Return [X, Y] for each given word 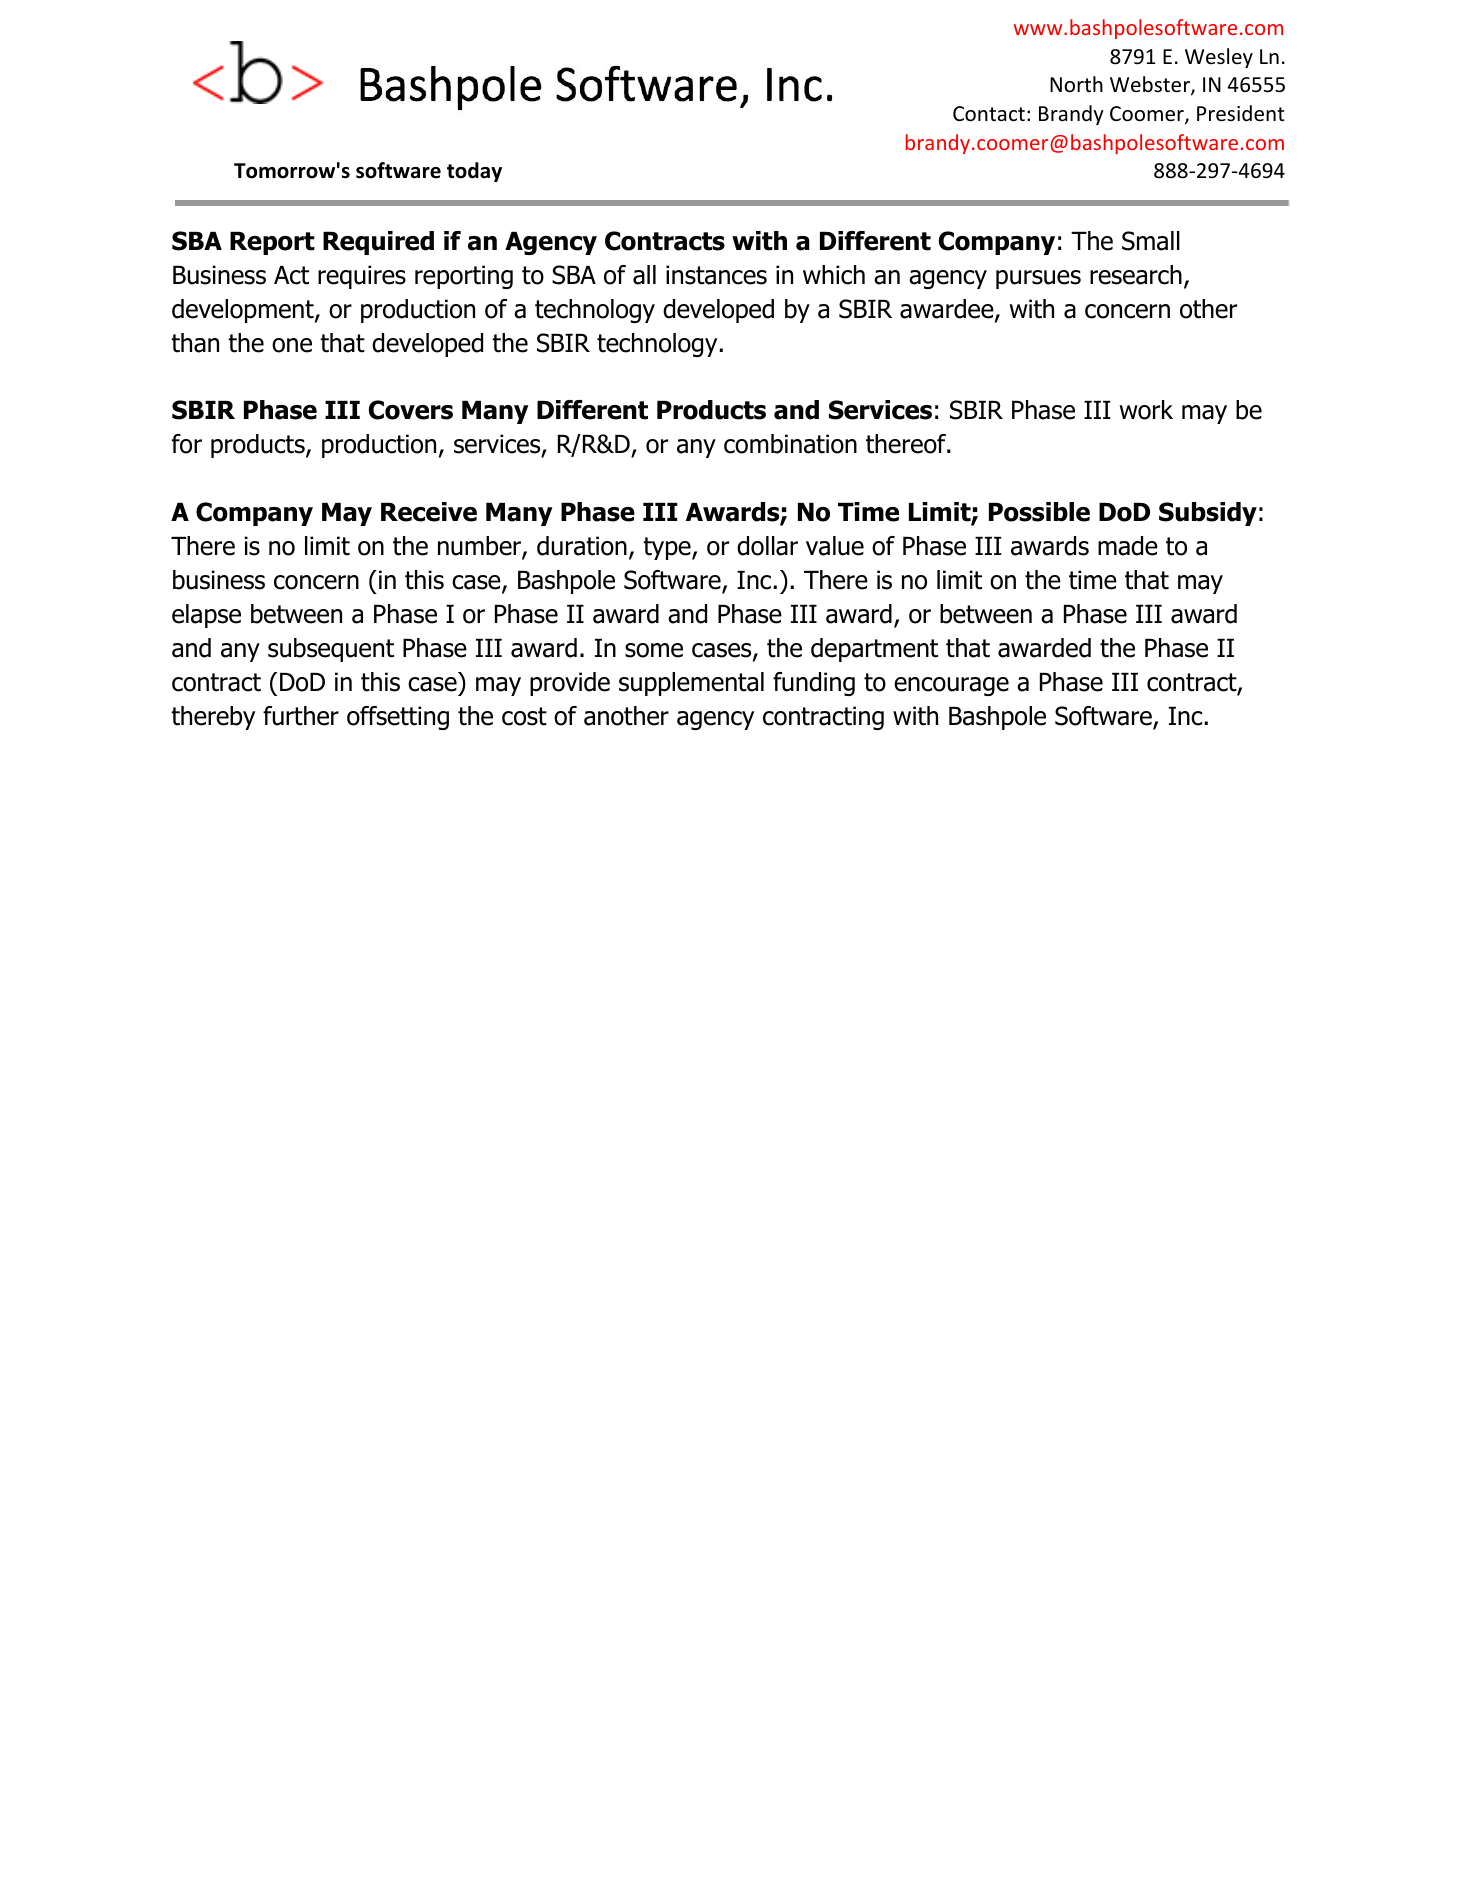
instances [716, 275]
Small [1151, 241]
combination [790, 444]
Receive [429, 512]
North [1076, 84]
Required [378, 243]
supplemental [691, 684]
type [668, 548]
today [474, 172]
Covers [411, 410]
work [1146, 410]
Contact [989, 114]
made [1128, 546]
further [301, 716]
